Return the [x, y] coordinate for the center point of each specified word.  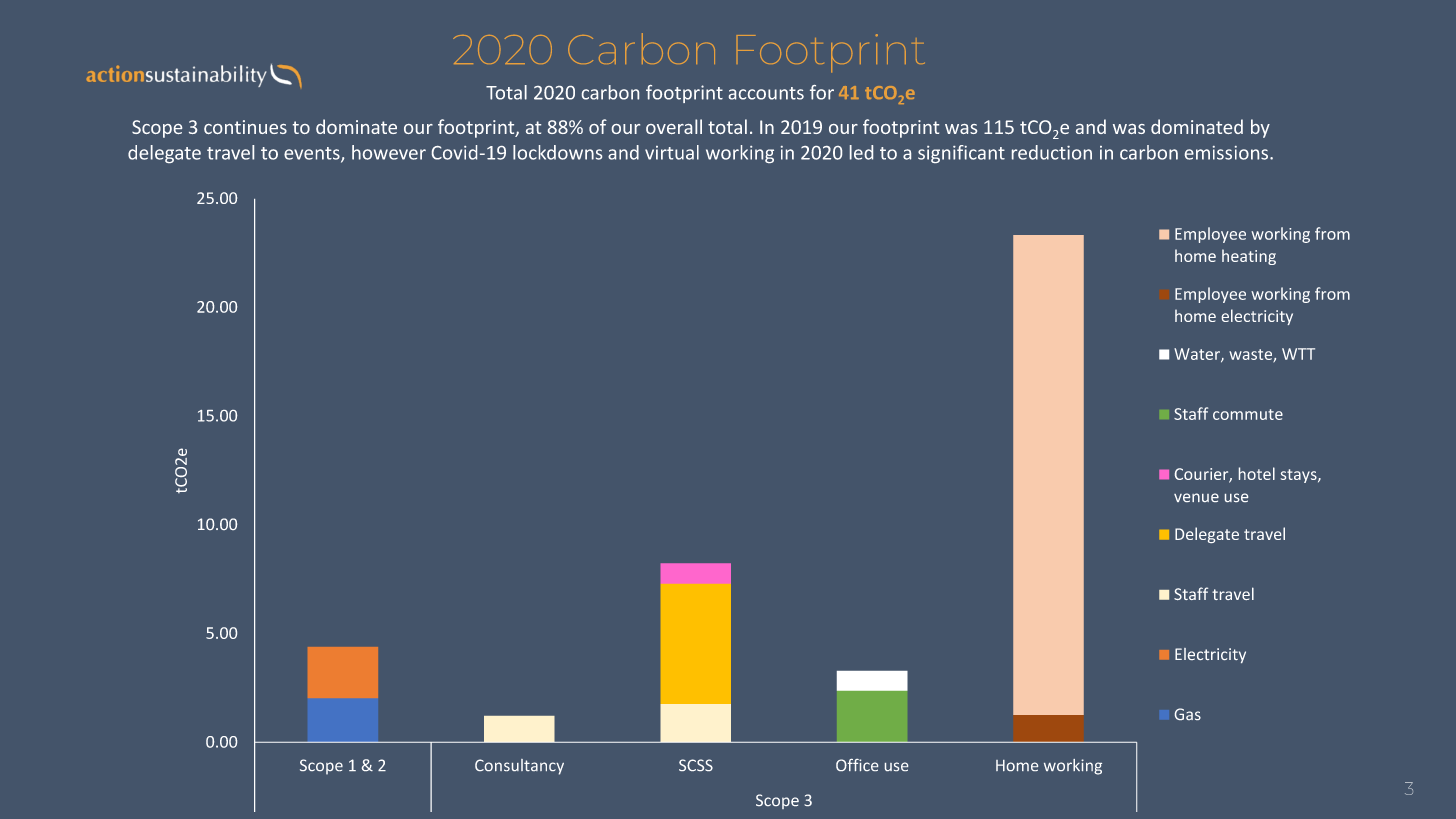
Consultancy [519, 767]
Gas [1188, 714]
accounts [766, 93]
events [313, 154]
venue [1196, 497]
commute [1248, 414]
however [389, 152]
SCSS [696, 765]
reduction [1052, 152]
